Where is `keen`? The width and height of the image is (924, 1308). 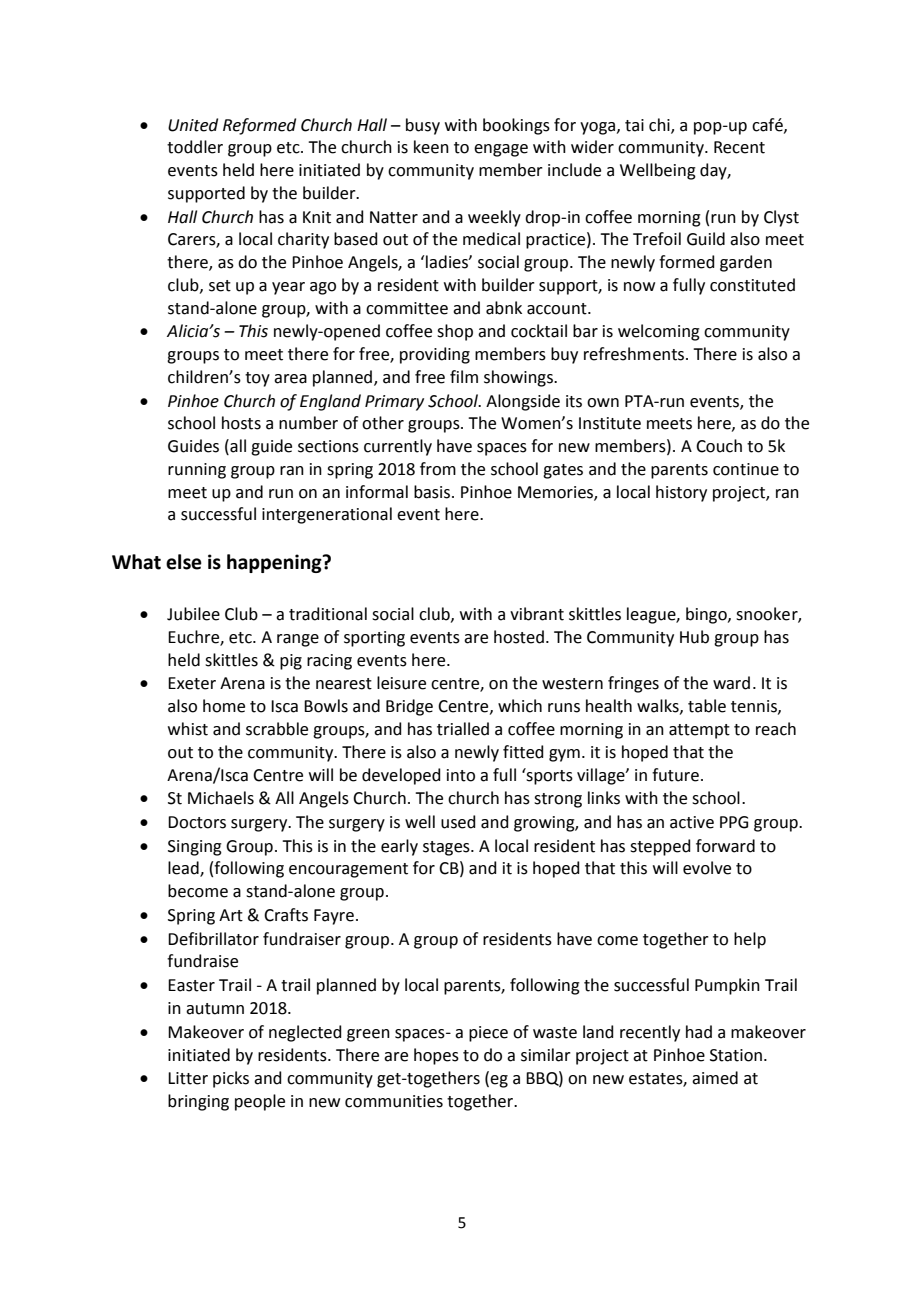 keen is located at coordinates (431, 147).
